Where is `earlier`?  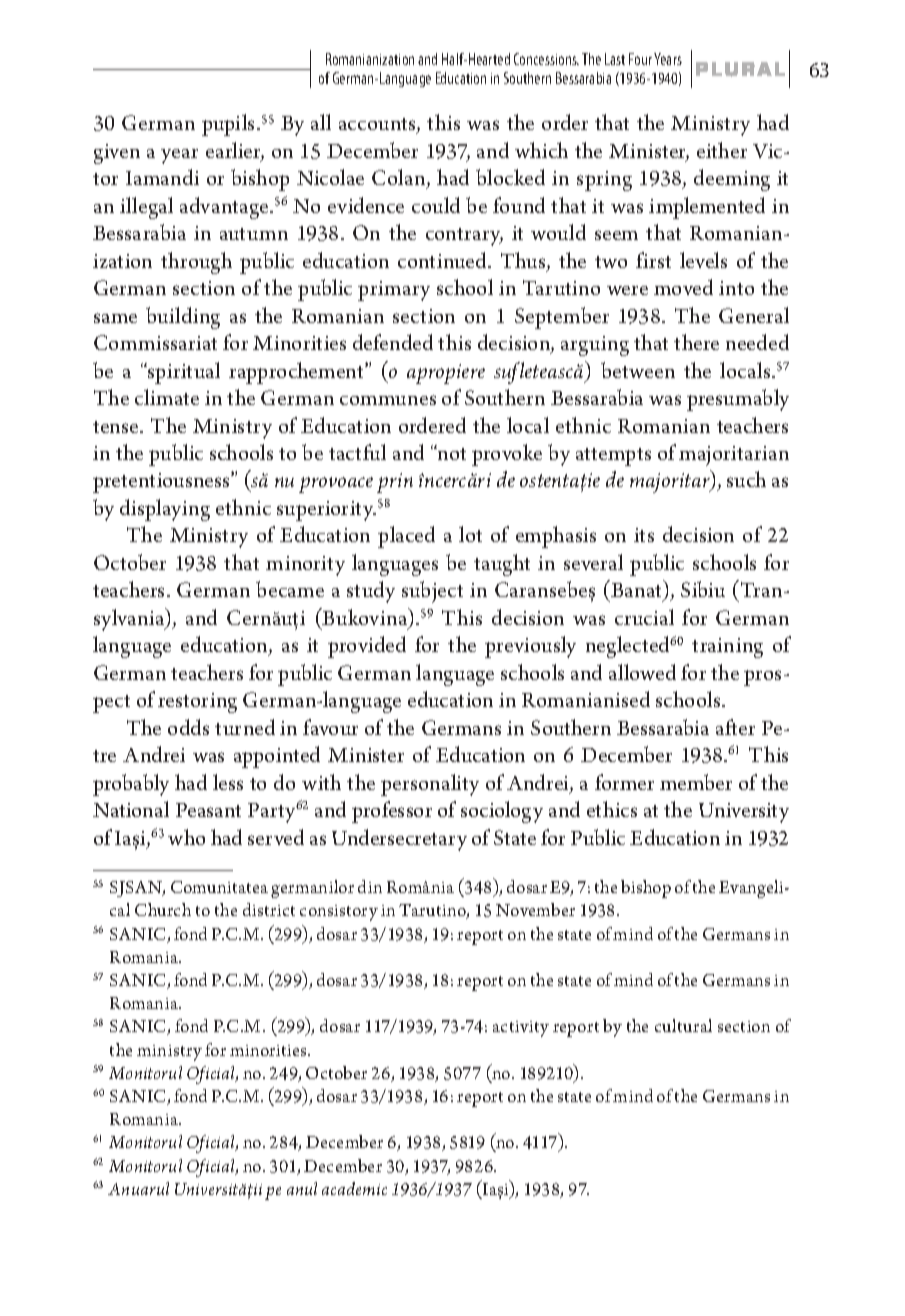 earlier is located at coordinates (235, 151).
